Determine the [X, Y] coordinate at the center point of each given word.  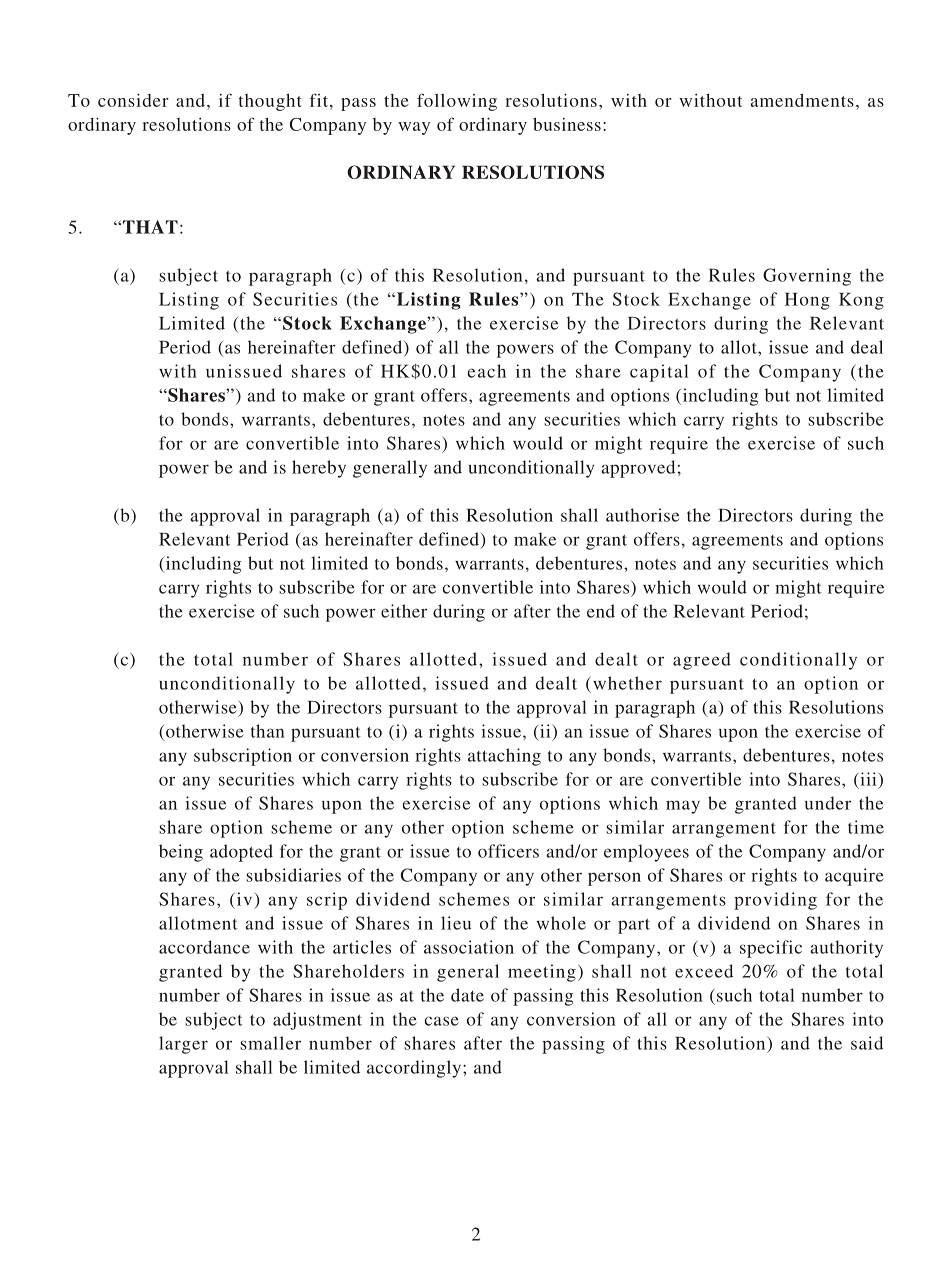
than [267, 731]
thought [270, 102]
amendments [802, 100]
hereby [319, 469]
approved [638, 469]
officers [508, 851]
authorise [642, 515]
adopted [241, 853]
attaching [504, 757]
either [404, 611]
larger [183, 1045]
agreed [702, 661]
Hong [807, 301]
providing [775, 901]
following [457, 102]
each [486, 371]
